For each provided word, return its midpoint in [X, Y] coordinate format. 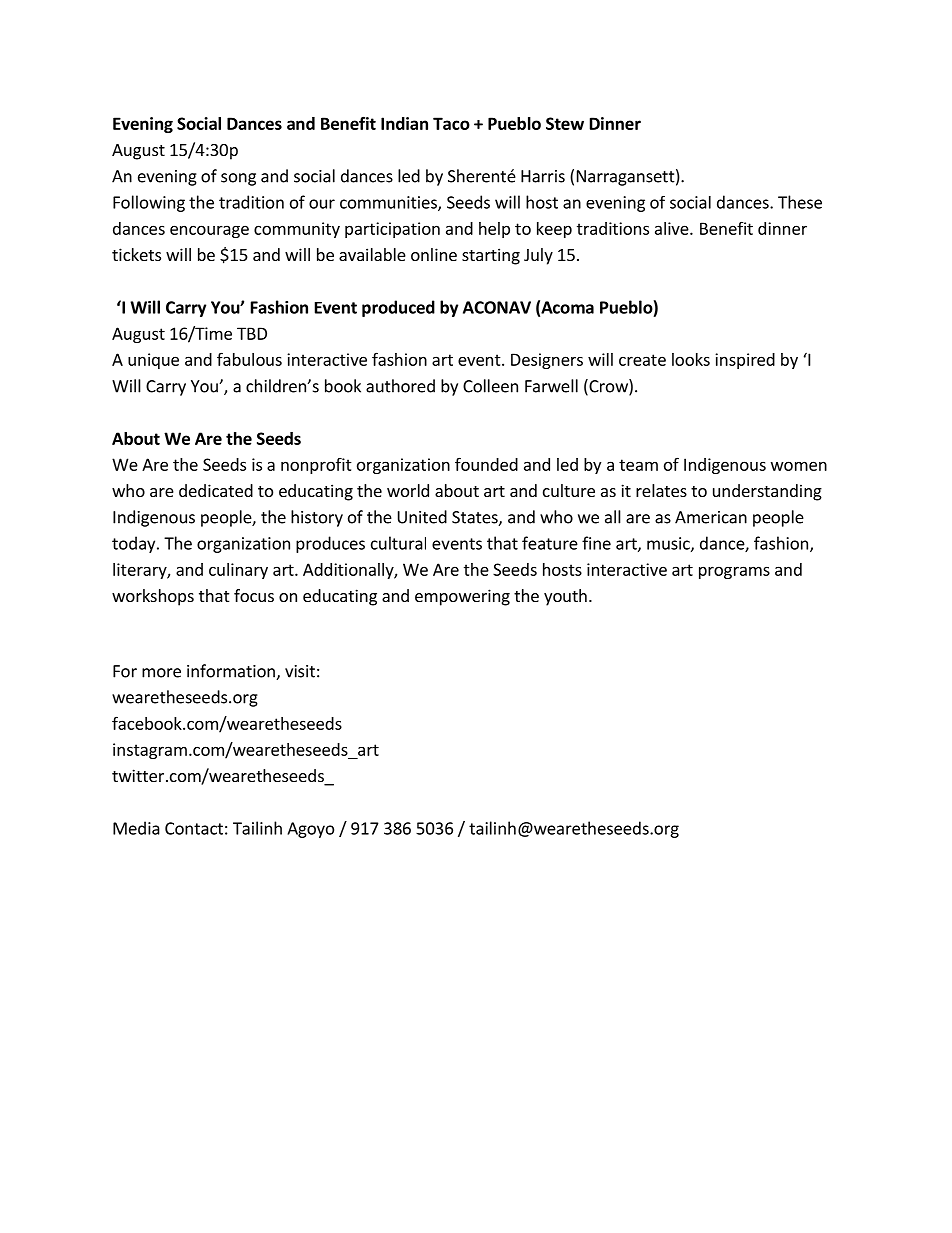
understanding [767, 492]
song [238, 179]
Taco [451, 123]
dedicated [216, 490]
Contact [194, 828]
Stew [565, 123]
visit [300, 671]
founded [486, 464]
